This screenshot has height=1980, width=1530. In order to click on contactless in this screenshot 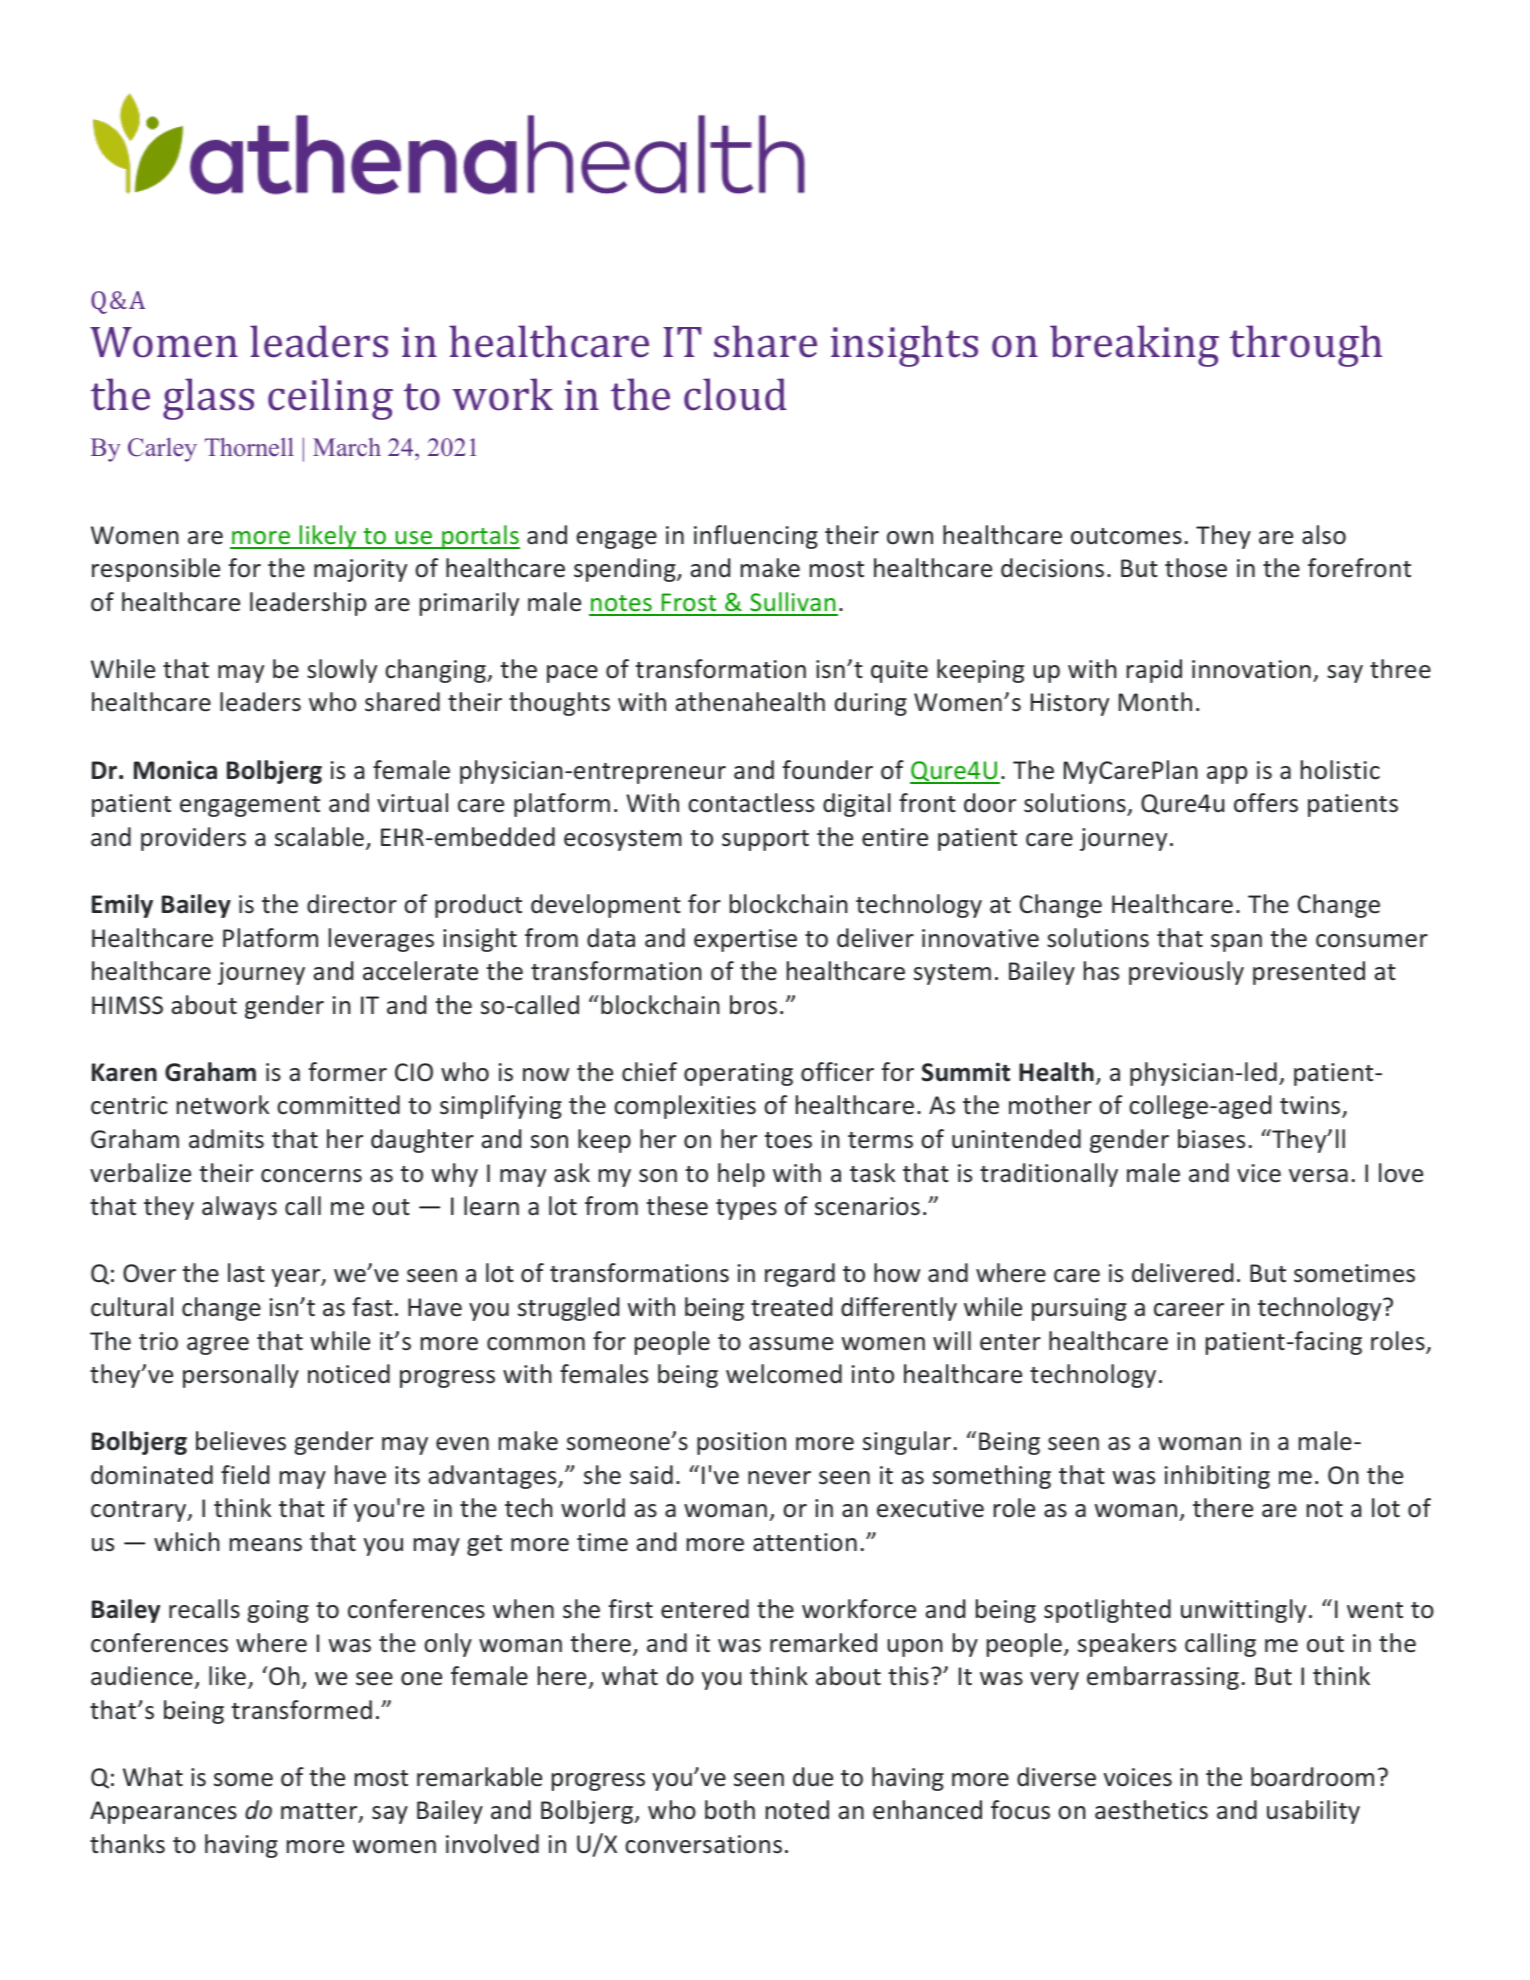, I will do `click(751, 803)`.
